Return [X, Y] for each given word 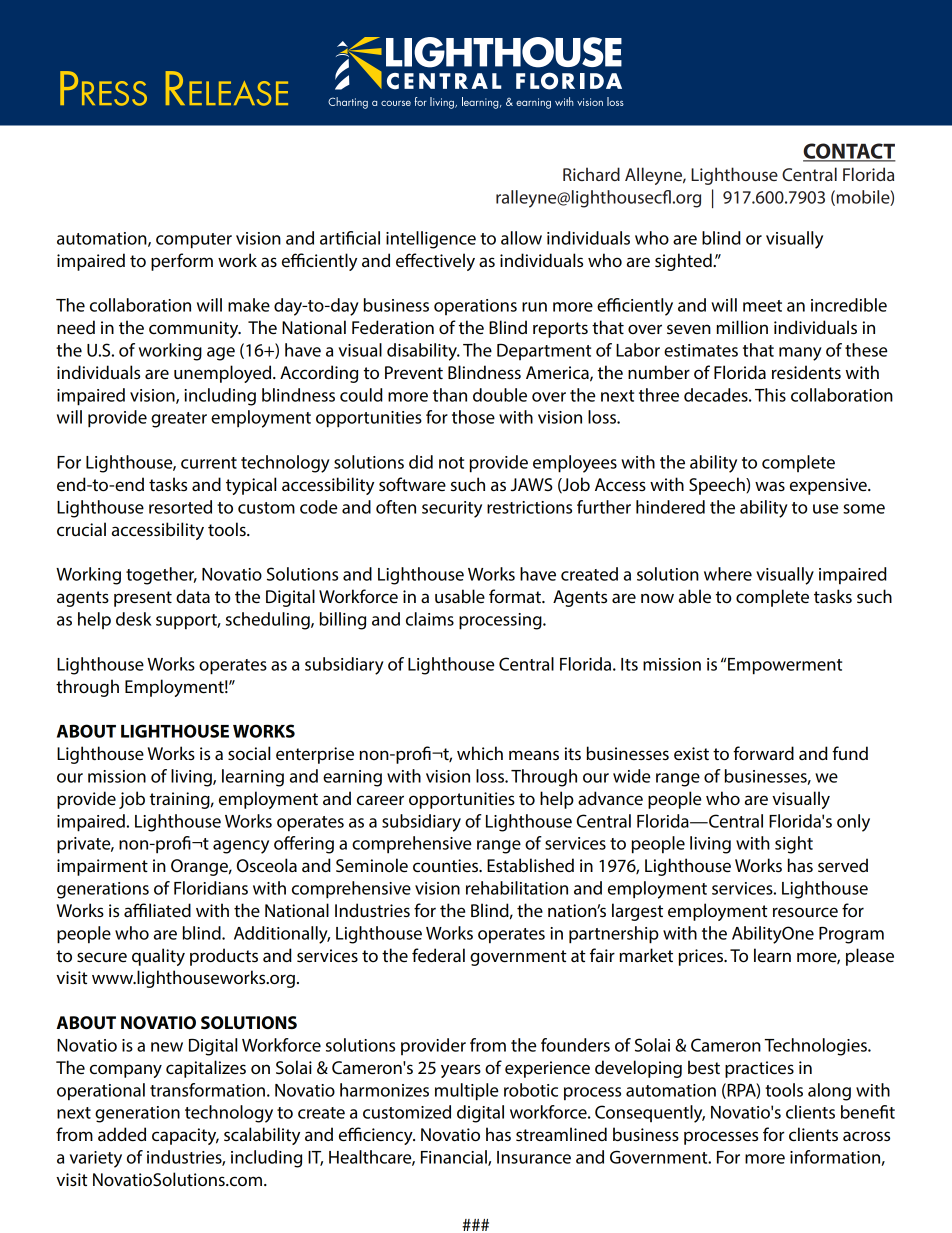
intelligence [431, 240]
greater [179, 420]
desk [134, 619]
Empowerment [785, 666]
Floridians [211, 888]
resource [805, 912]
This [770, 395]
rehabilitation [517, 888]
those [473, 417]
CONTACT [849, 152]
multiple [466, 1092]
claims [430, 619]
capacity [185, 1136]
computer [194, 241]
